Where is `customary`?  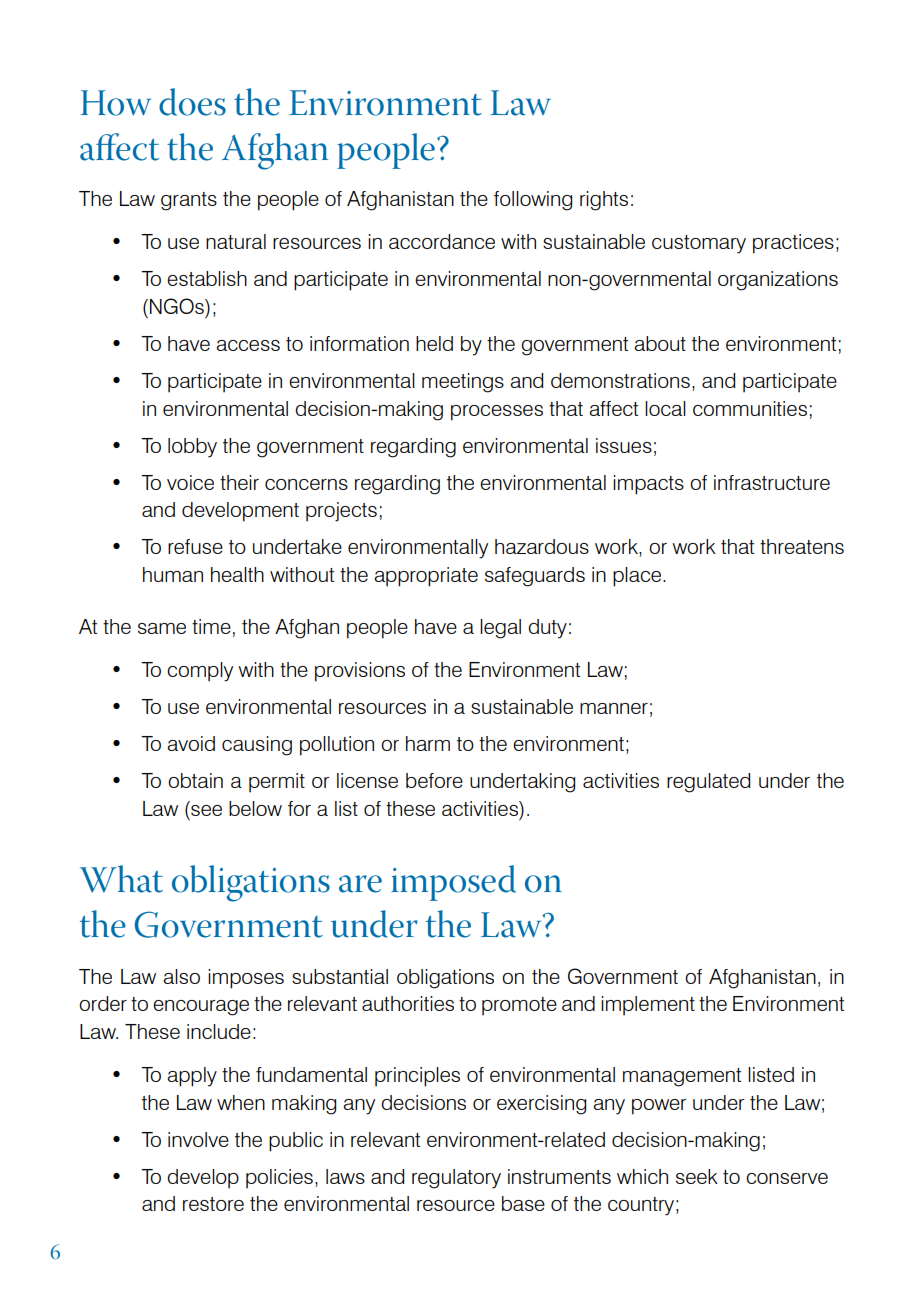
customary is located at coordinates (699, 244).
